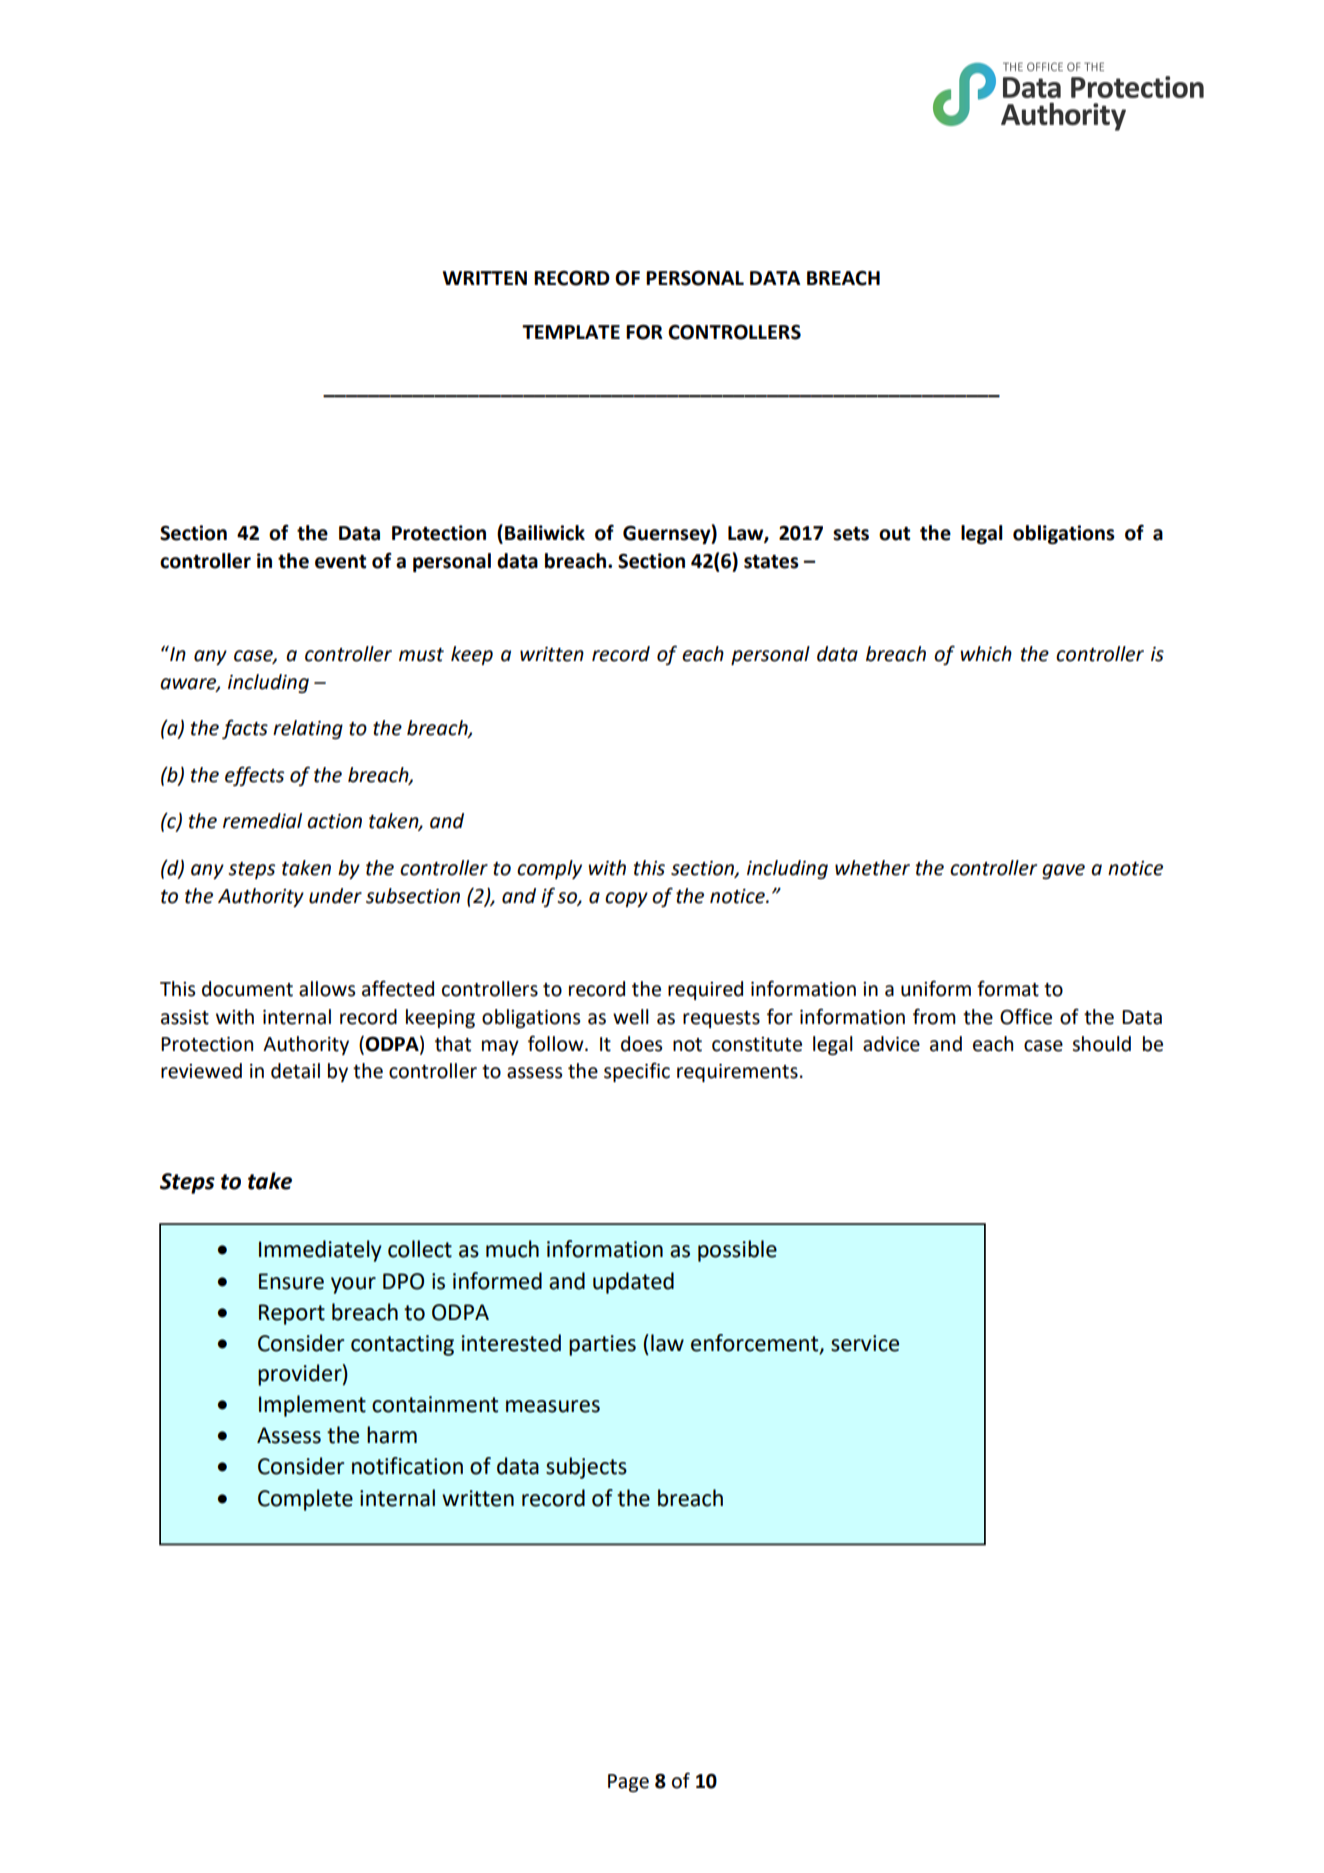  Describe the element at coordinates (894, 534) in the screenshot. I see `out` at that location.
